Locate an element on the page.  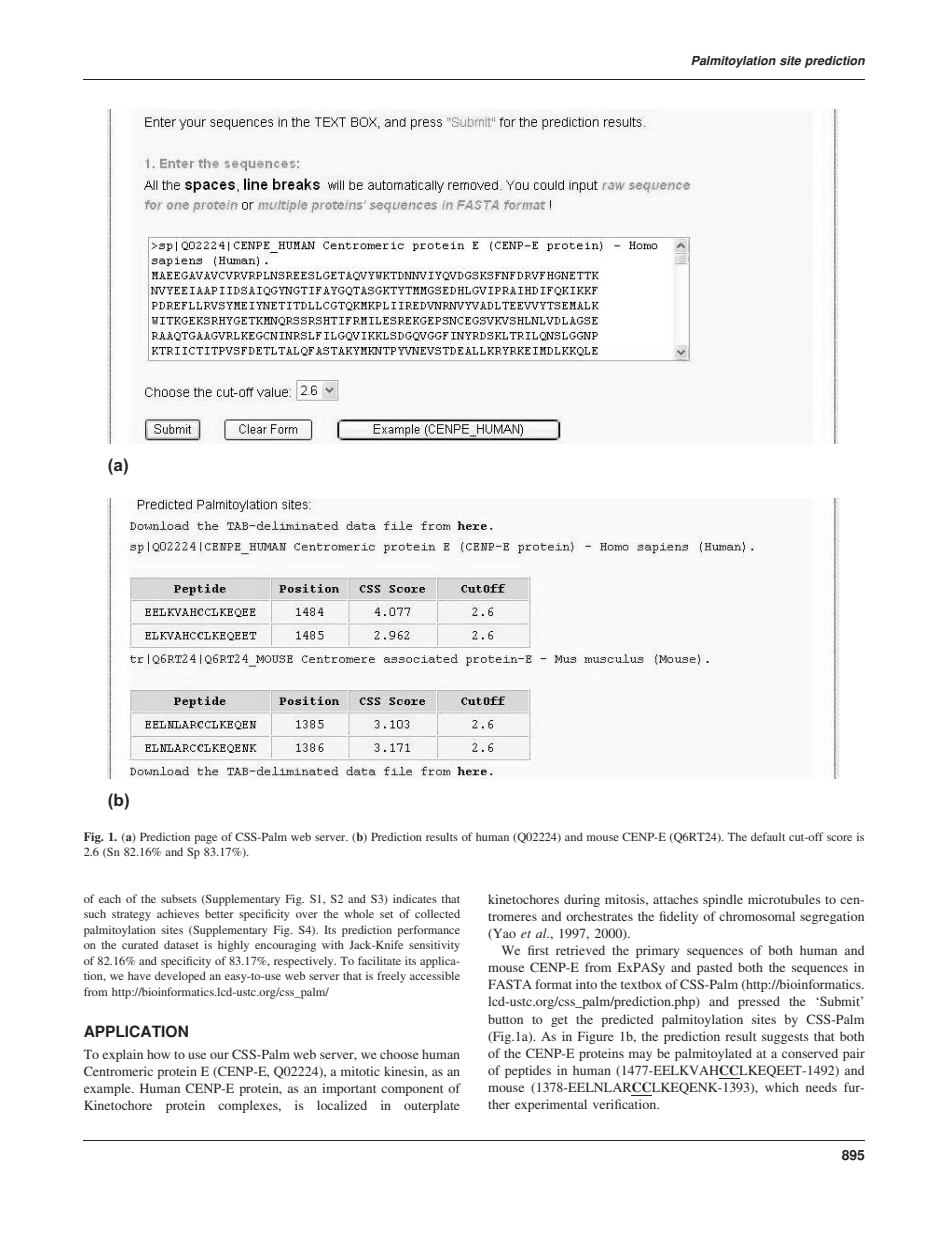
FASTA is located at coordinates (510, 984).
